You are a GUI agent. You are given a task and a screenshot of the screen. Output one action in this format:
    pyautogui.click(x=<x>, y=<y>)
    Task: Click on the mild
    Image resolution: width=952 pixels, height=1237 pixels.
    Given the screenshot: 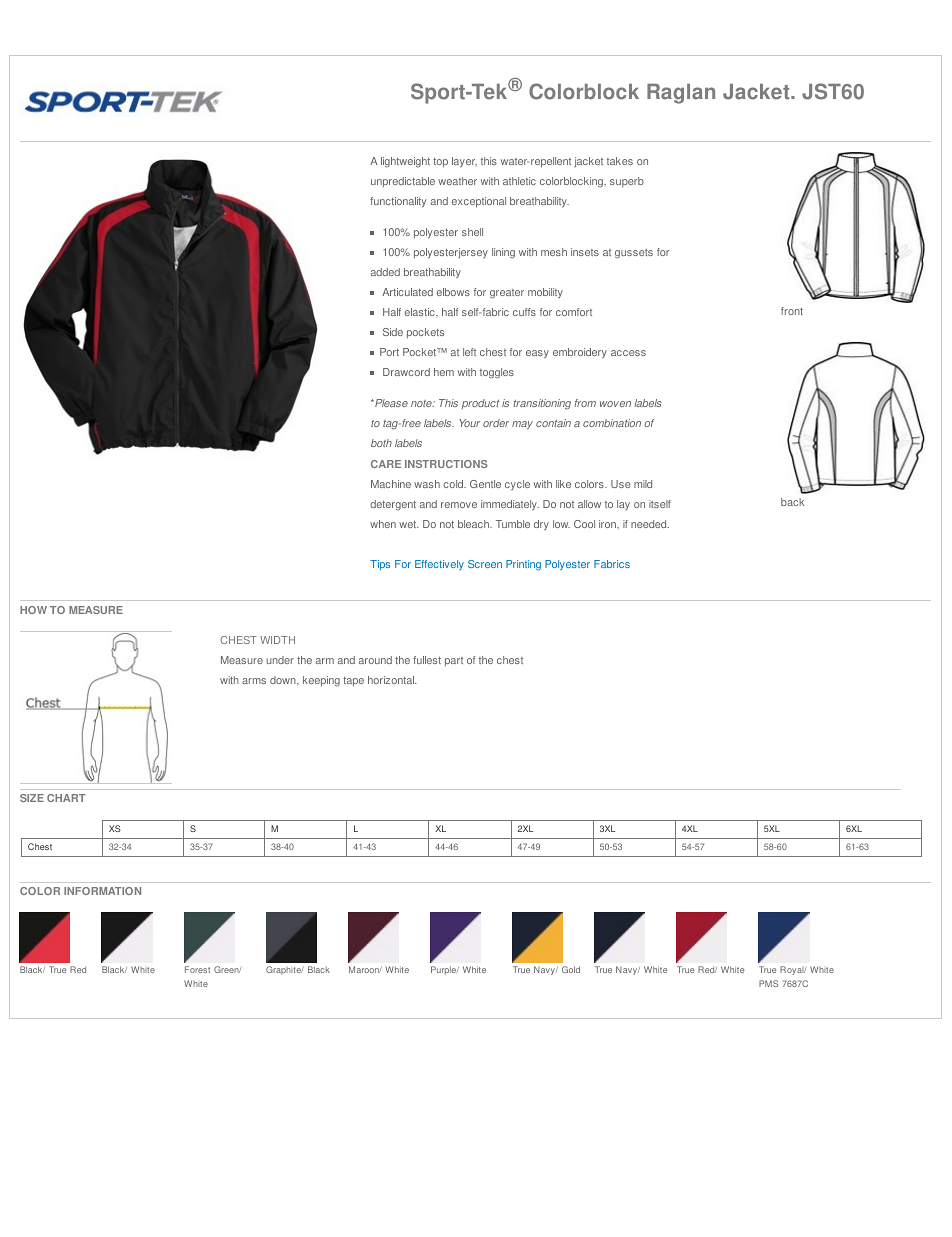 What is the action you would take?
    pyautogui.click(x=643, y=484)
